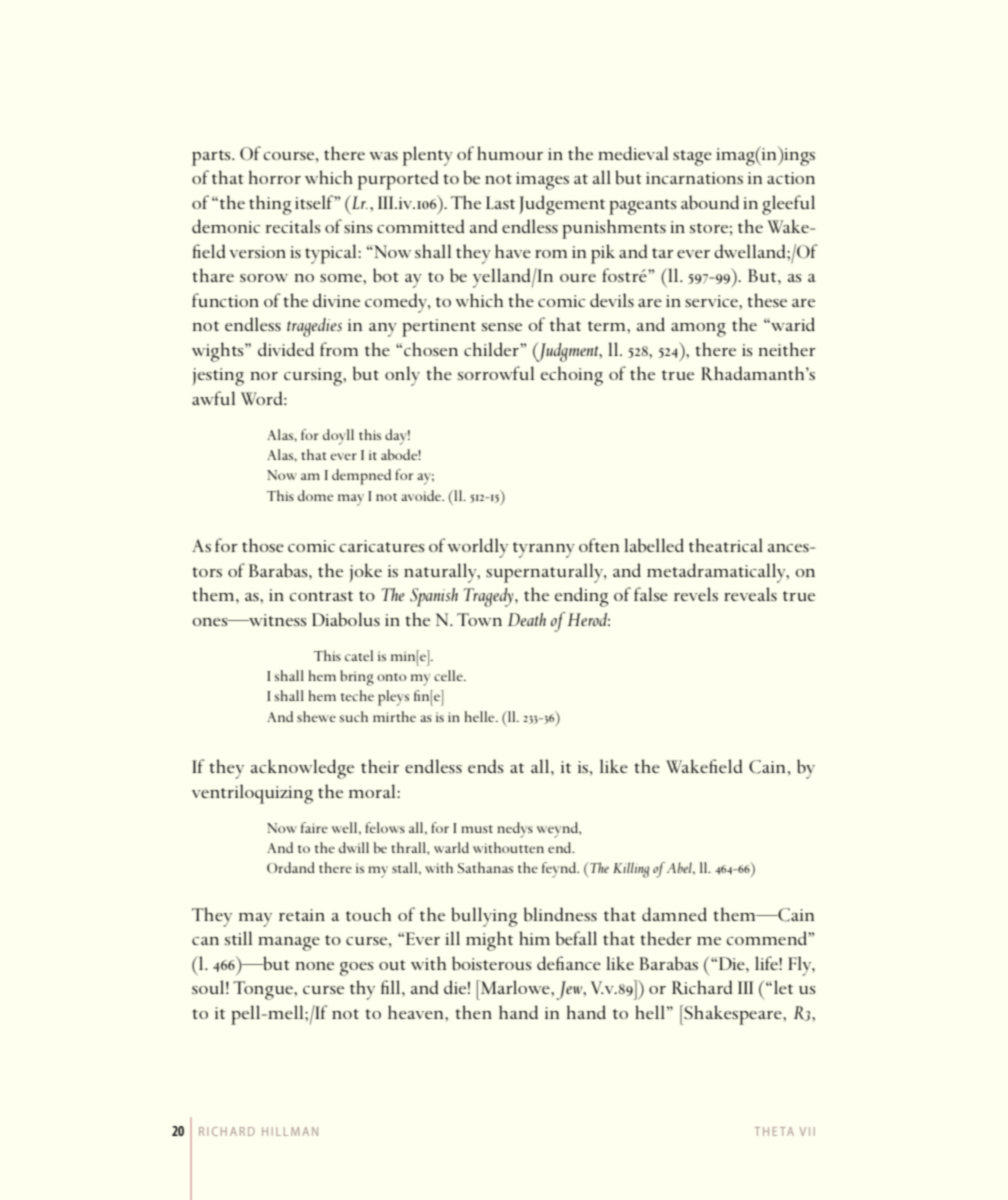  Describe the element at coordinates (264, 990) in the document. I see `Tongue` at that location.
